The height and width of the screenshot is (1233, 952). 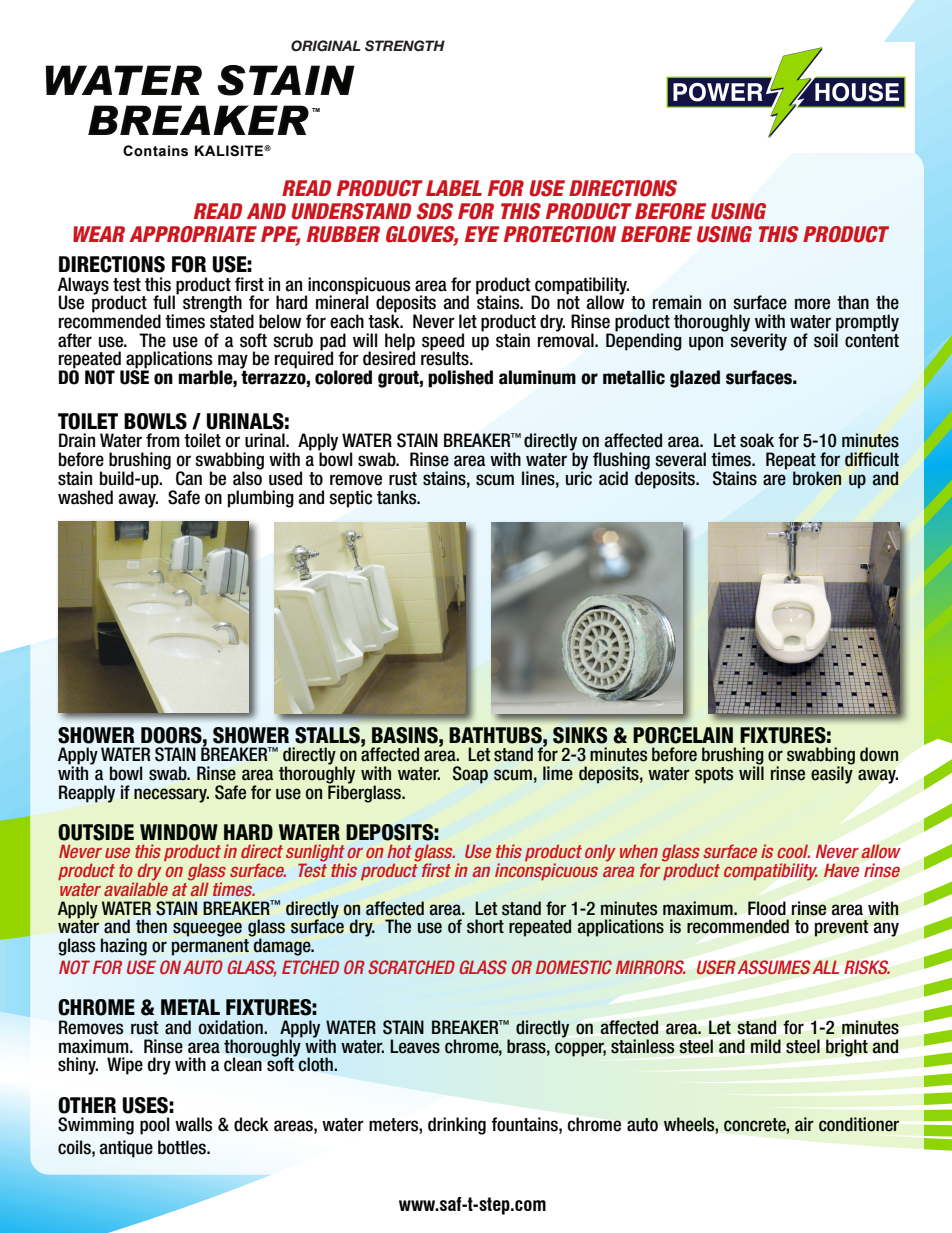 I want to click on air, so click(x=804, y=1124).
